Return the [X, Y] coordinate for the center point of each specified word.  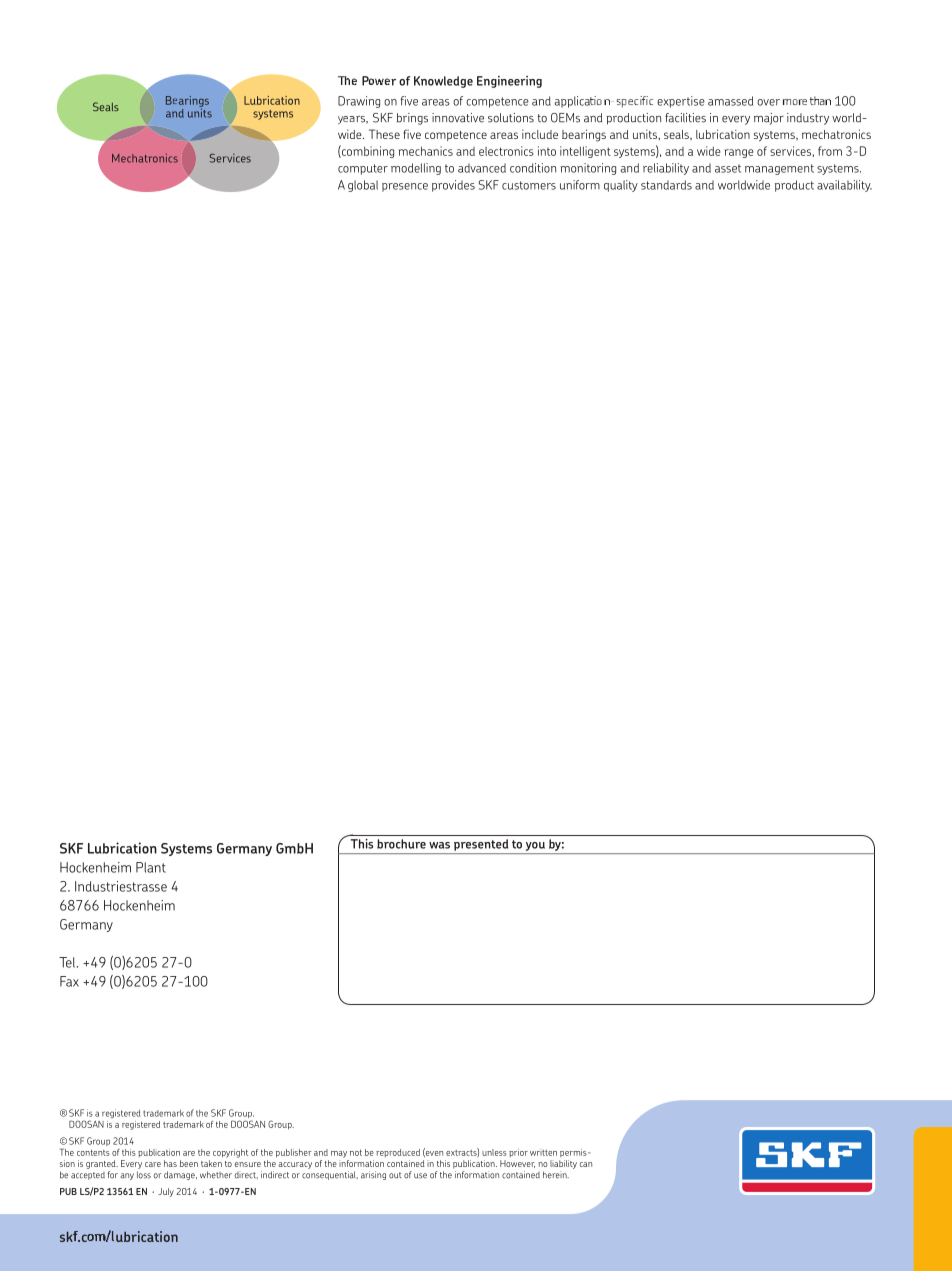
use [420, 1176]
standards [666, 185]
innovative [458, 118]
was [439, 845]
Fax [69, 981]
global [363, 186]
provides [453, 186]
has [170, 1163]
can [586, 1164]
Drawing [359, 102]
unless [494, 1152]
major [769, 119]
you [535, 846]
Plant [151, 867]
